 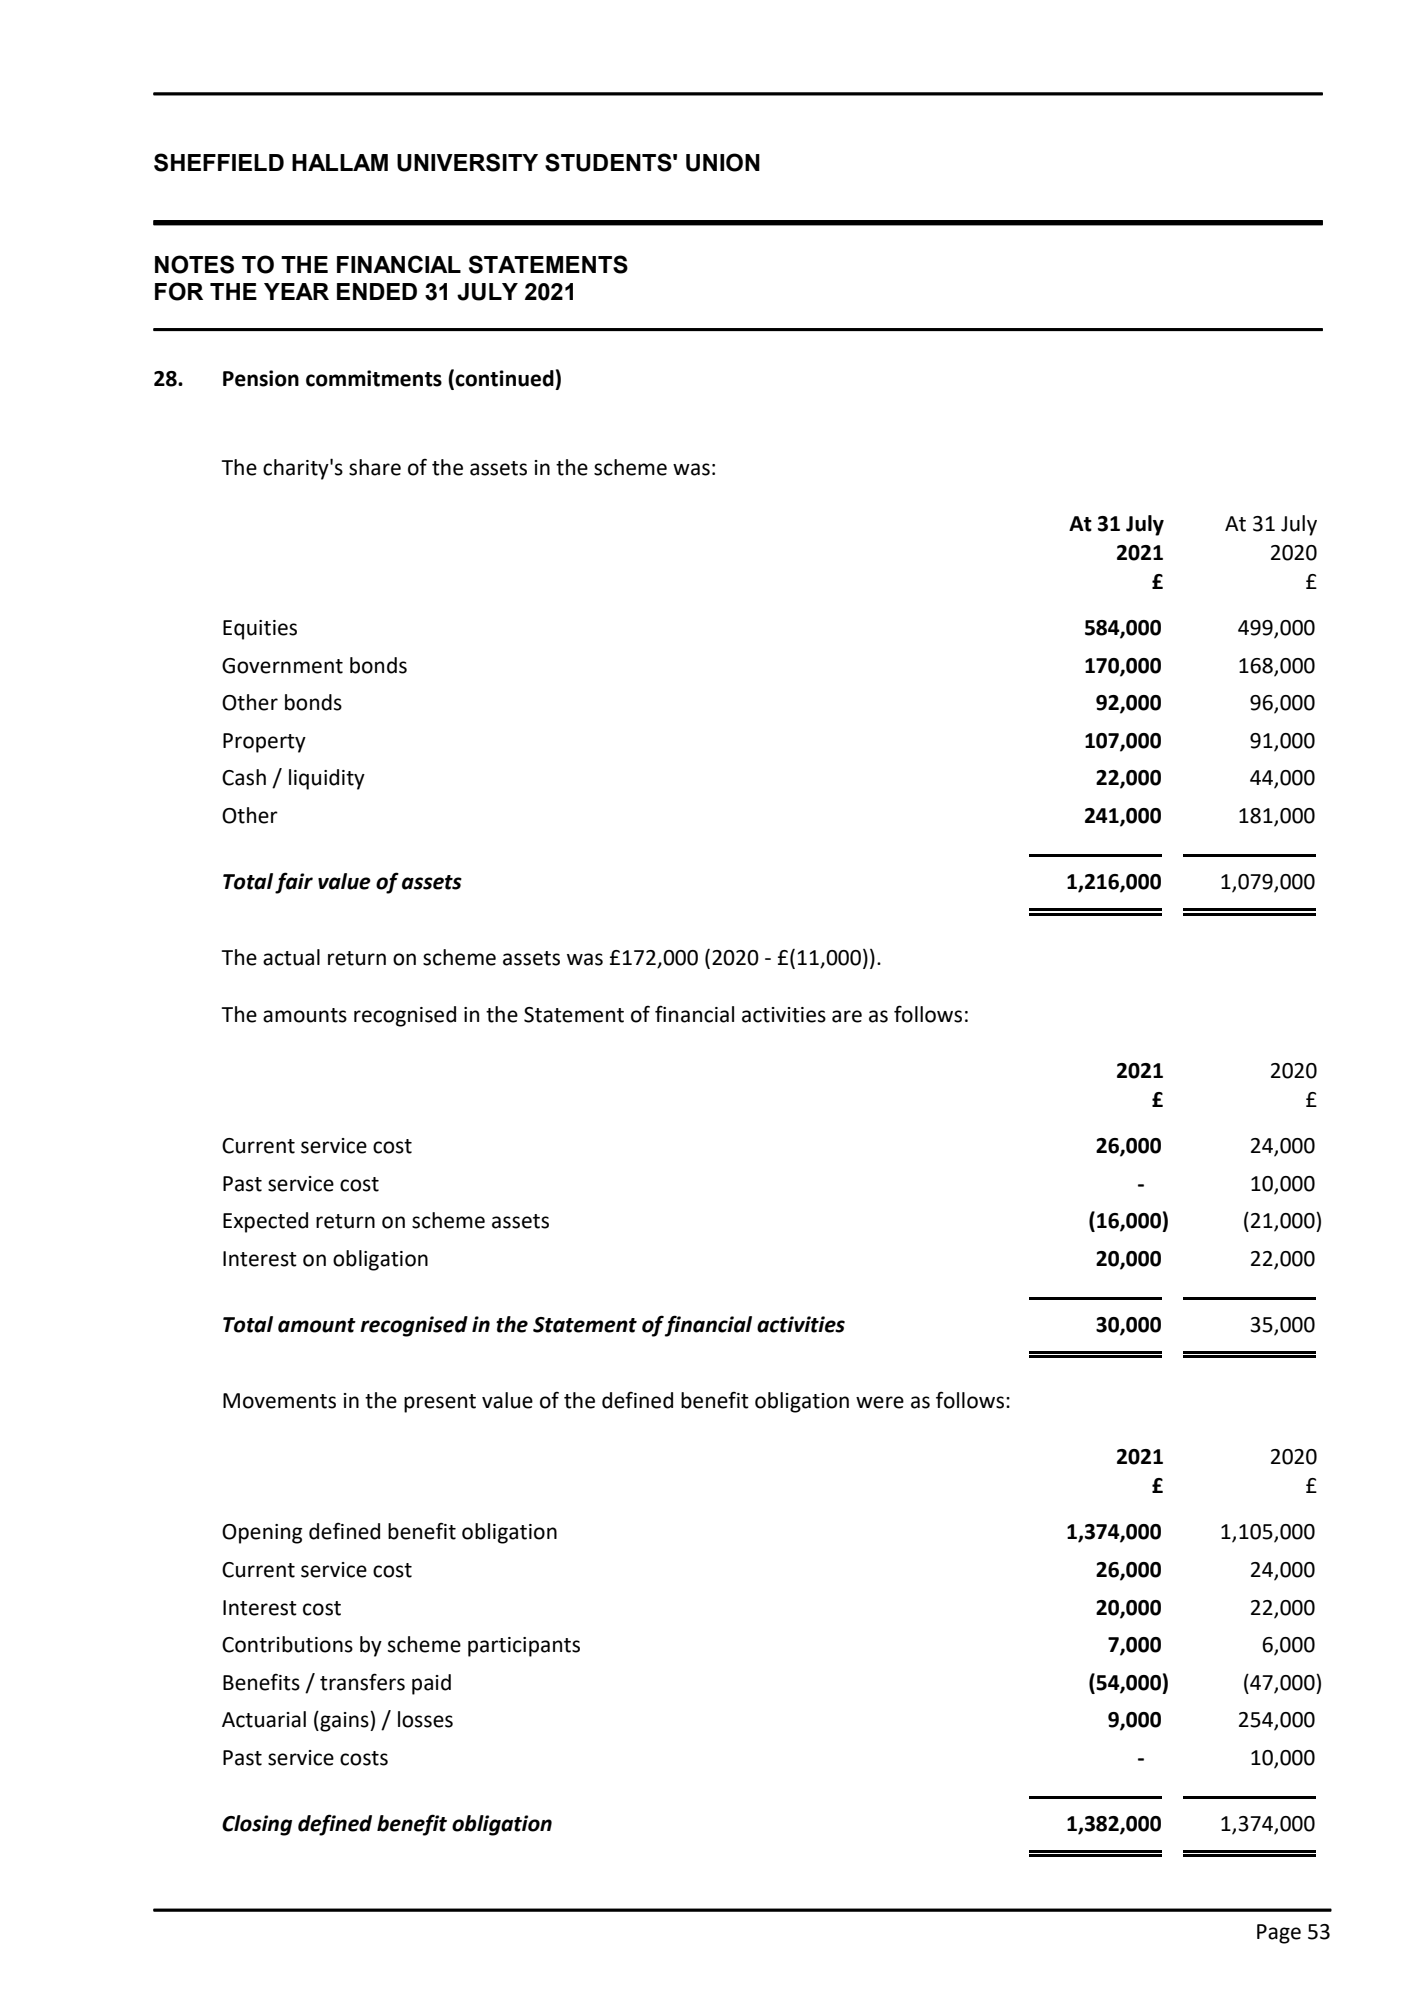 What do you see at coordinates (327, 779) in the image?
I see `liquidity` at bounding box center [327, 779].
